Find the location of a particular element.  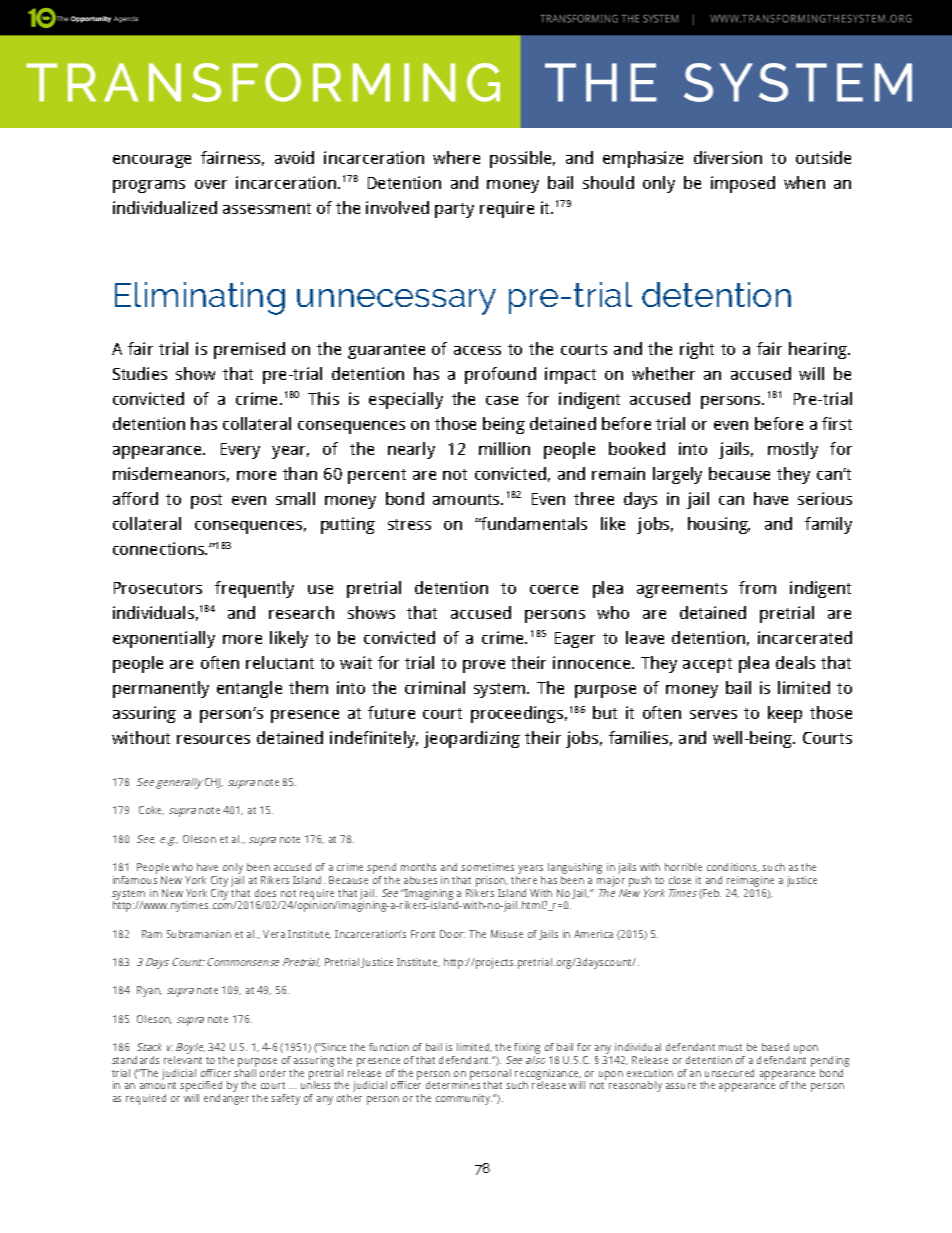

keep is located at coordinates (785, 714).
